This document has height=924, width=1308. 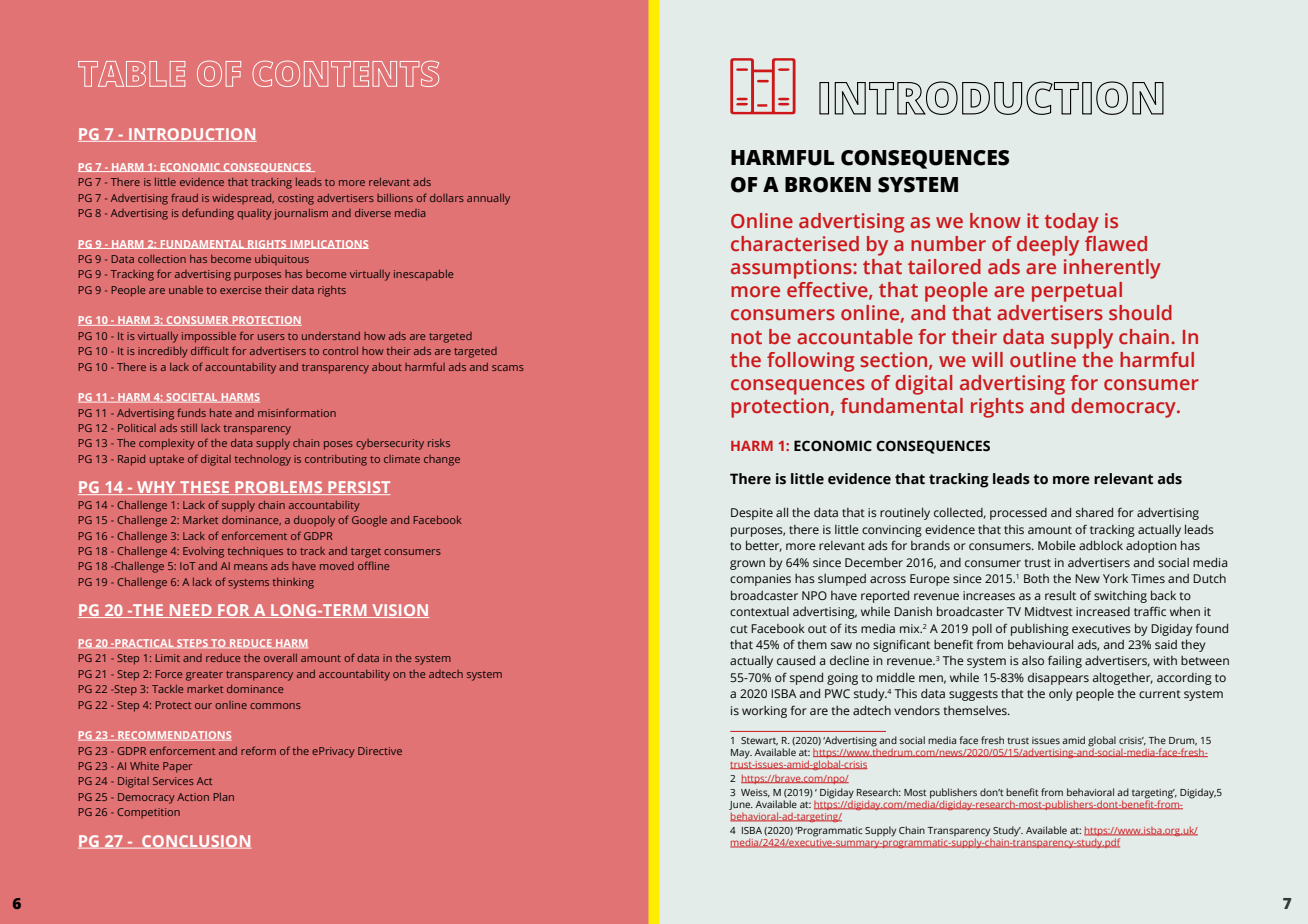 What do you see at coordinates (828, 185) in the document?
I see `BROKEN` at bounding box center [828, 185].
